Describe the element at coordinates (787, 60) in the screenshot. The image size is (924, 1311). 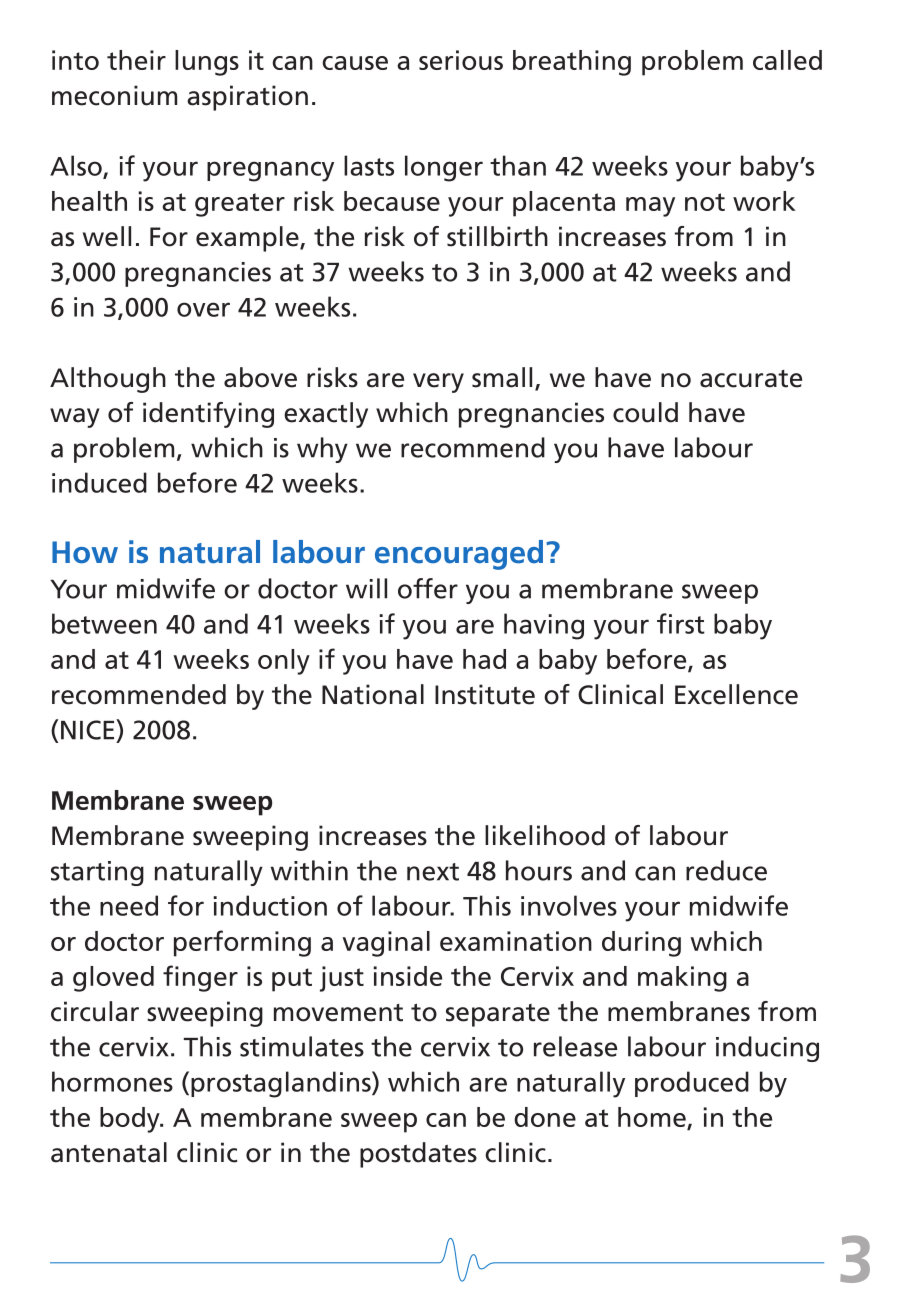
I see `called` at that location.
